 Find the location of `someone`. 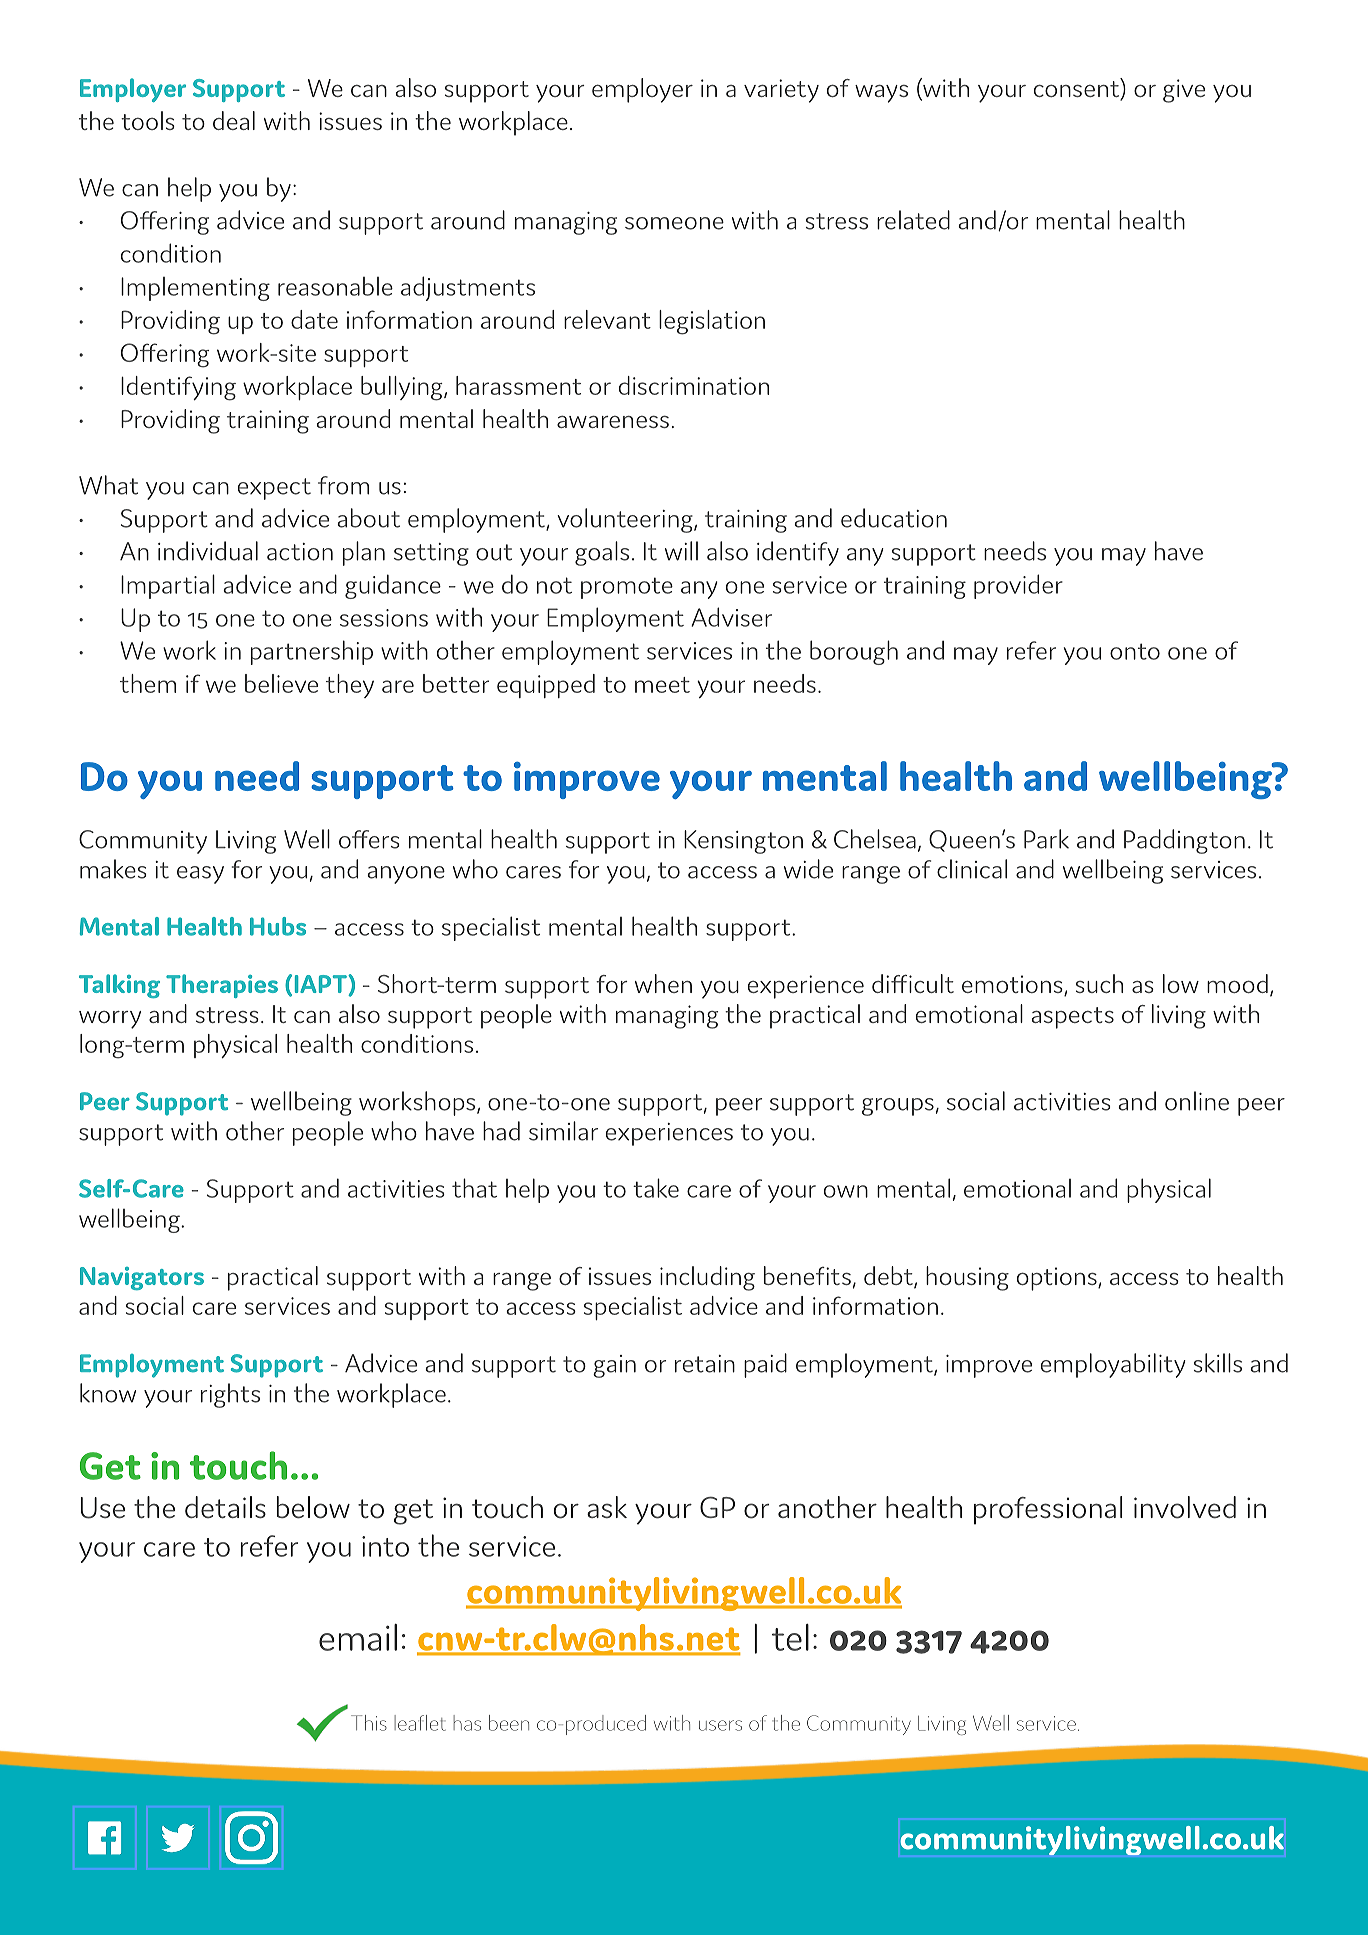

someone is located at coordinates (674, 223).
